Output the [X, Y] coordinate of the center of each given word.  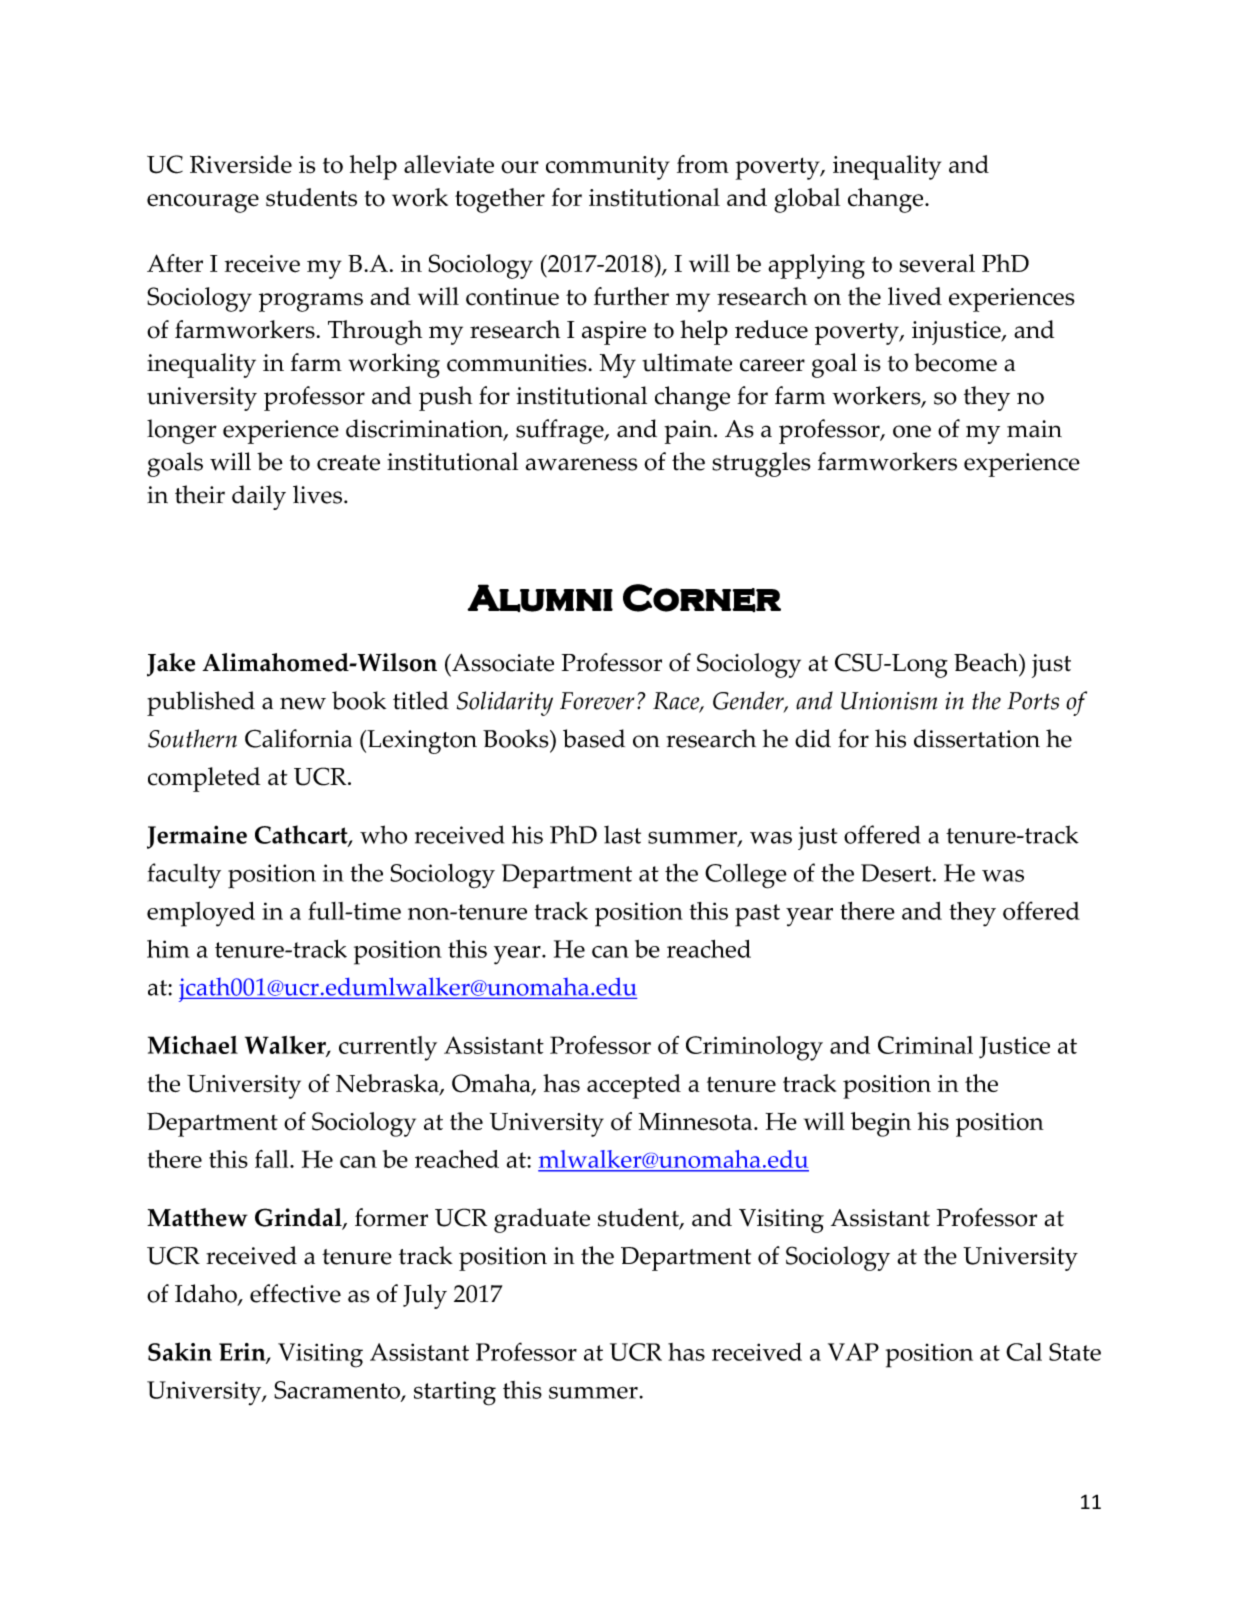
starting [455, 1393]
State [1075, 1352]
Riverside [241, 164]
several [937, 263]
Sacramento [338, 1391]
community [608, 168]
